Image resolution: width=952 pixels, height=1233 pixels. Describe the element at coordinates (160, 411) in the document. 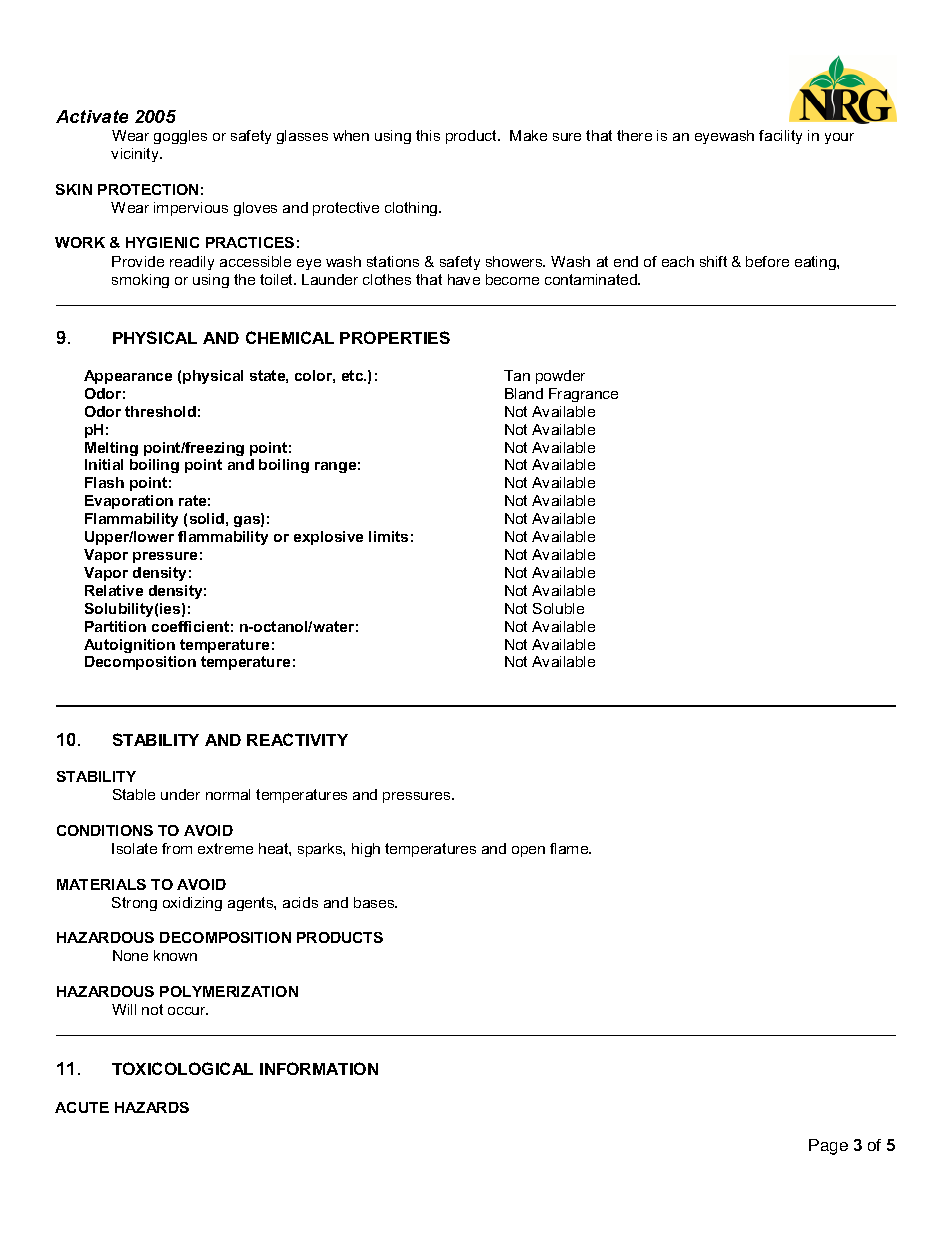

I see `threshold` at that location.
